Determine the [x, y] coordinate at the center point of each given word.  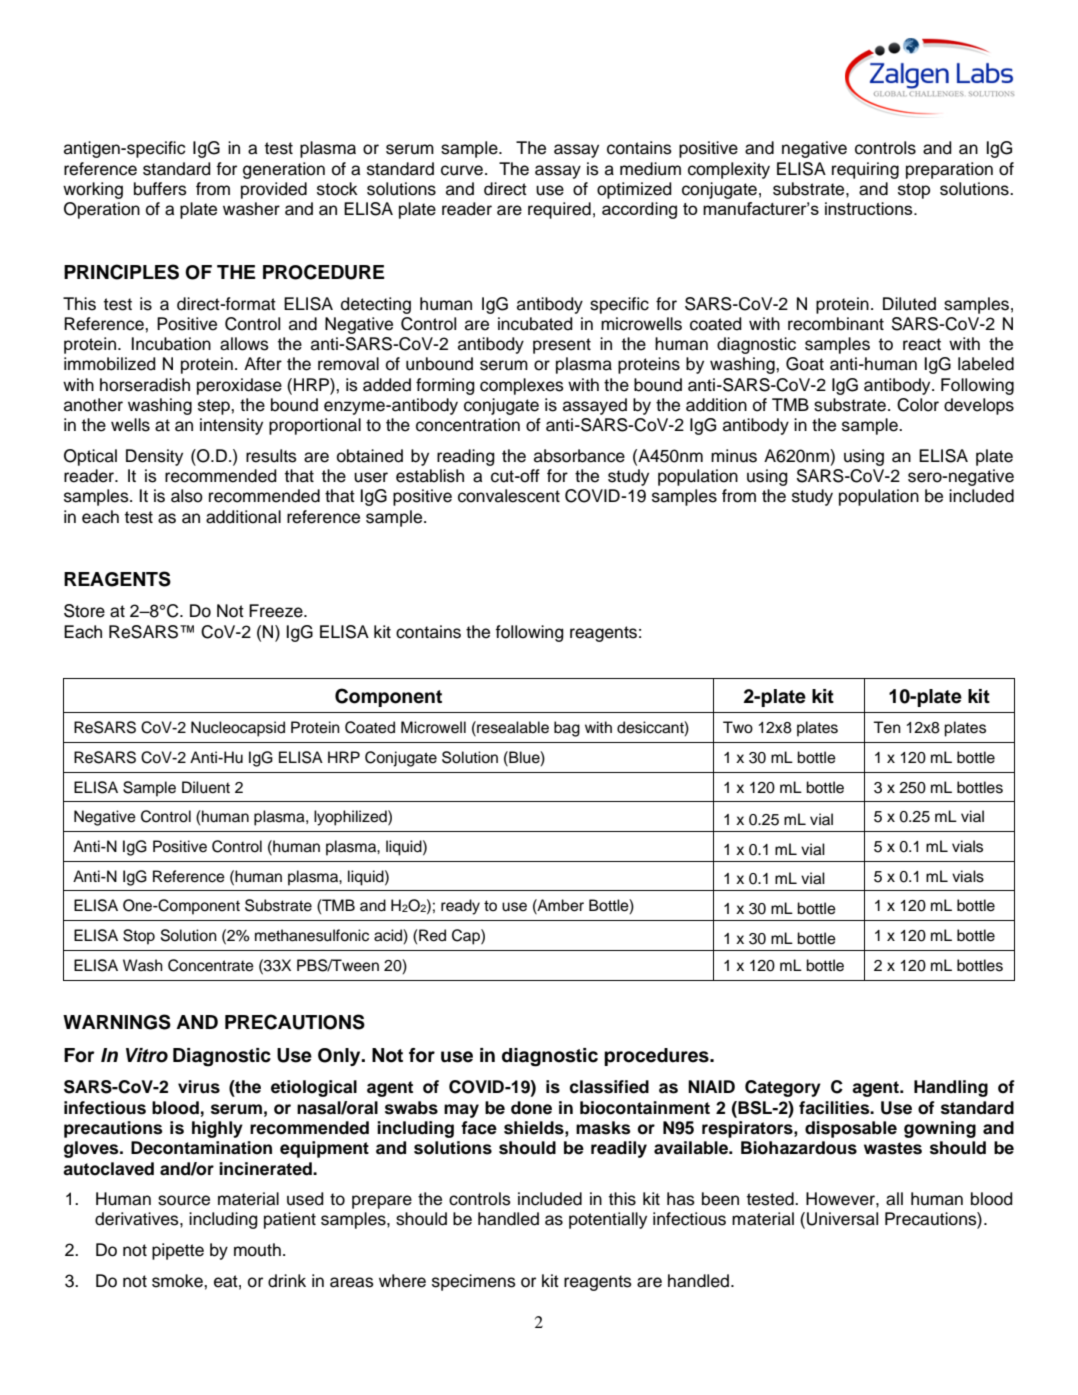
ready [460, 907]
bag [567, 729]
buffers [160, 189]
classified [609, 1087]
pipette [178, 1251]
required [559, 210]
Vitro [147, 1055]
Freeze [277, 611]
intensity [231, 426]
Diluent [206, 787]
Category [783, 1088]
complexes [522, 386]
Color [918, 405]
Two [738, 727]
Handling [951, 1088]
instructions [870, 208]
